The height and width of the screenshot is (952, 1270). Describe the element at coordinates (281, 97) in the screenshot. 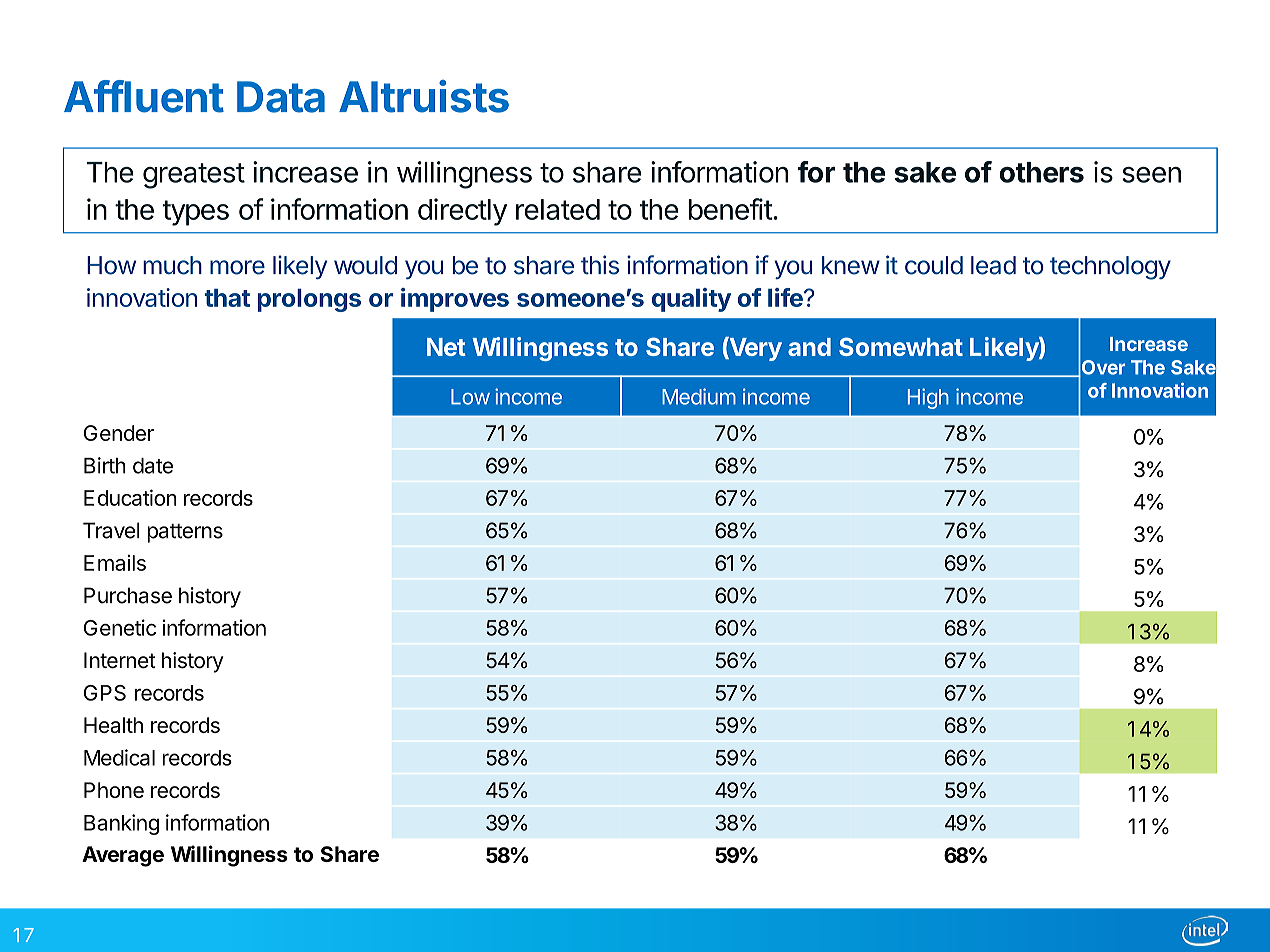

I see `Data` at that location.
